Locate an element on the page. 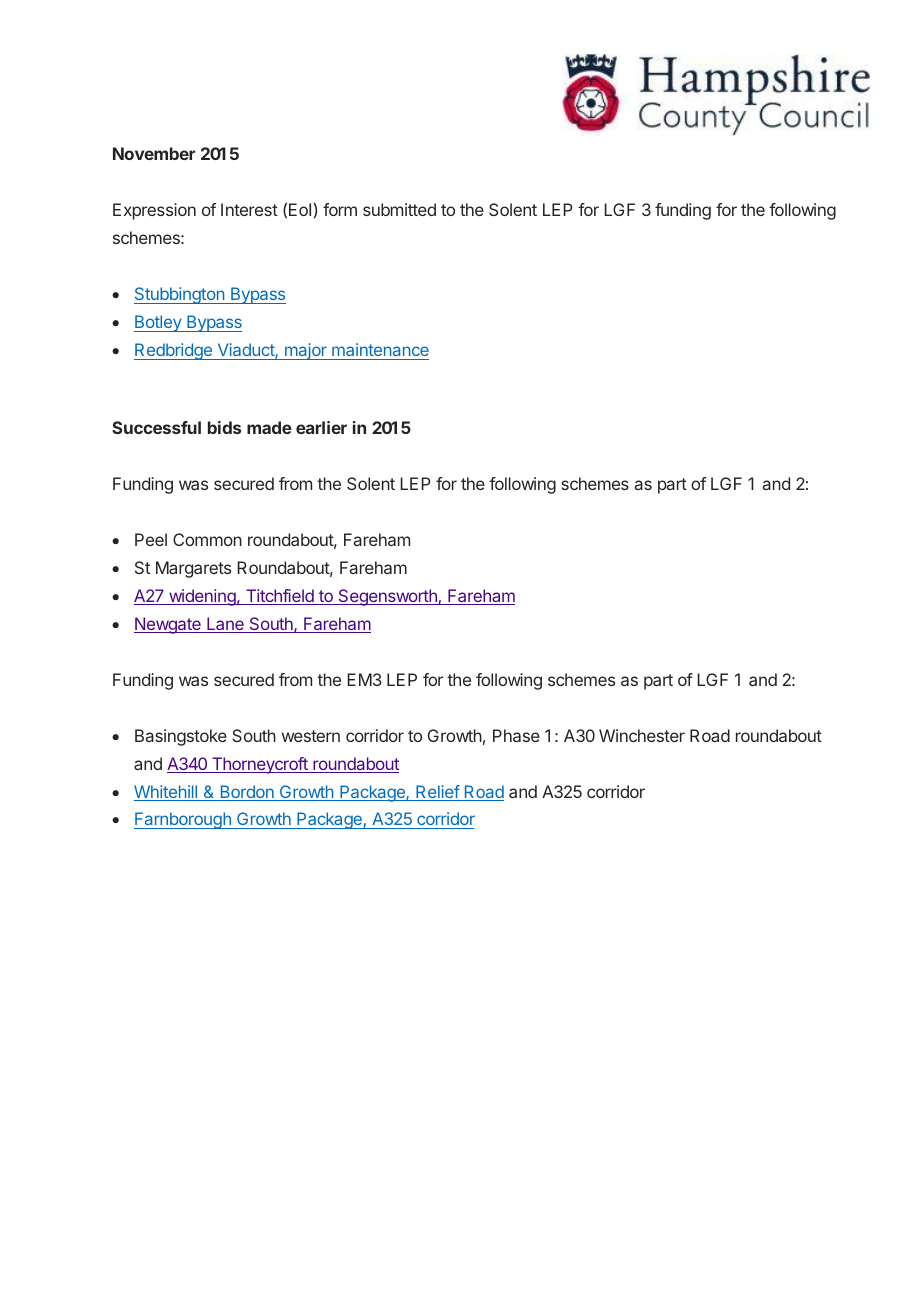  form is located at coordinates (340, 209).
